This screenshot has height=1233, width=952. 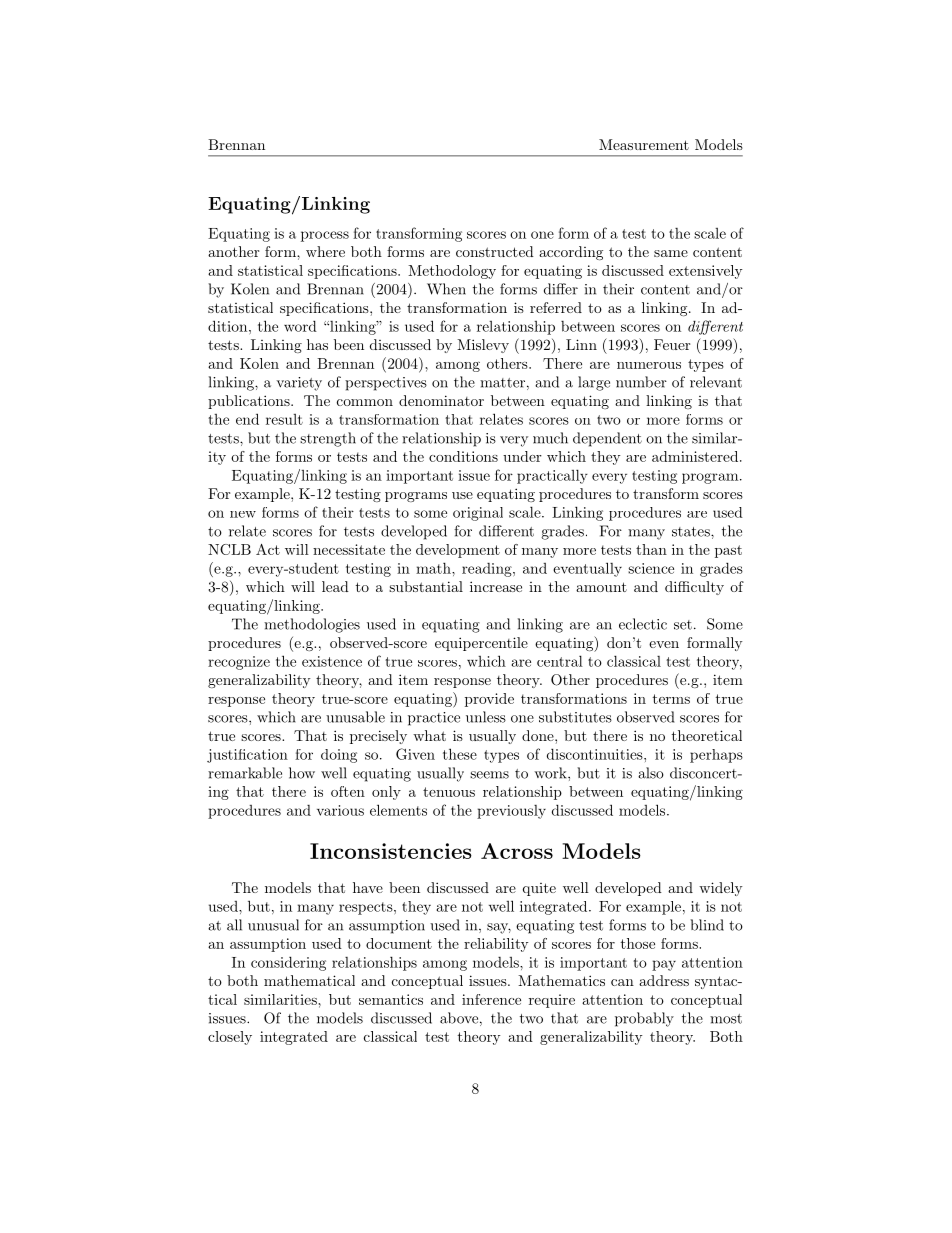 What do you see at coordinates (495, 251) in the screenshot?
I see `constructed` at bounding box center [495, 251].
